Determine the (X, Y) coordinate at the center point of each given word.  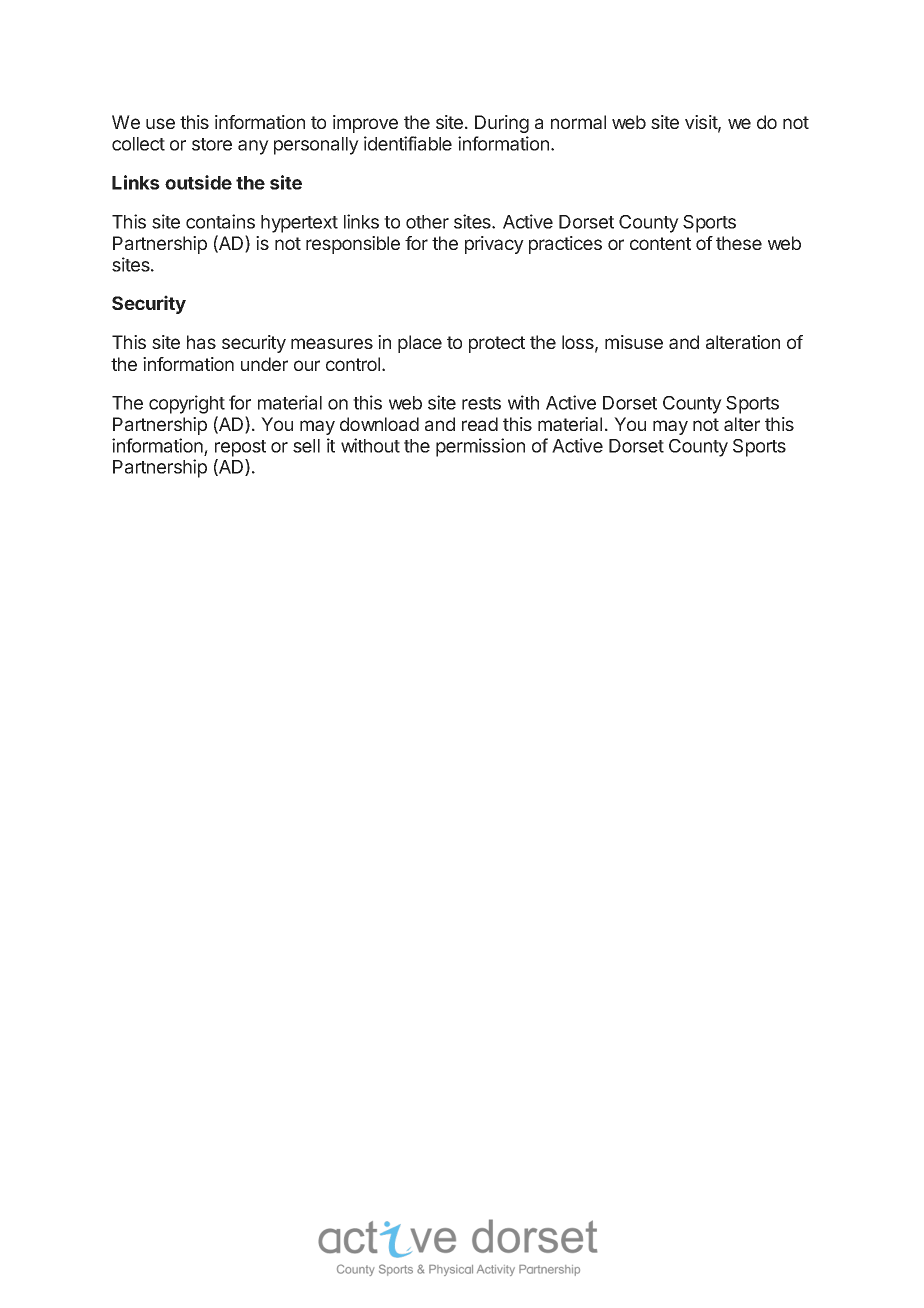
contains (220, 221)
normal (578, 122)
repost (240, 448)
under (264, 364)
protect (497, 344)
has (201, 342)
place (420, 344)
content (660, 243)
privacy (494, 245)
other (427, 222)
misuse (634, 342)
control (354, 364)
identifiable (408, 143)
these (739, 243)
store (212, 144)
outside (198, 182)
